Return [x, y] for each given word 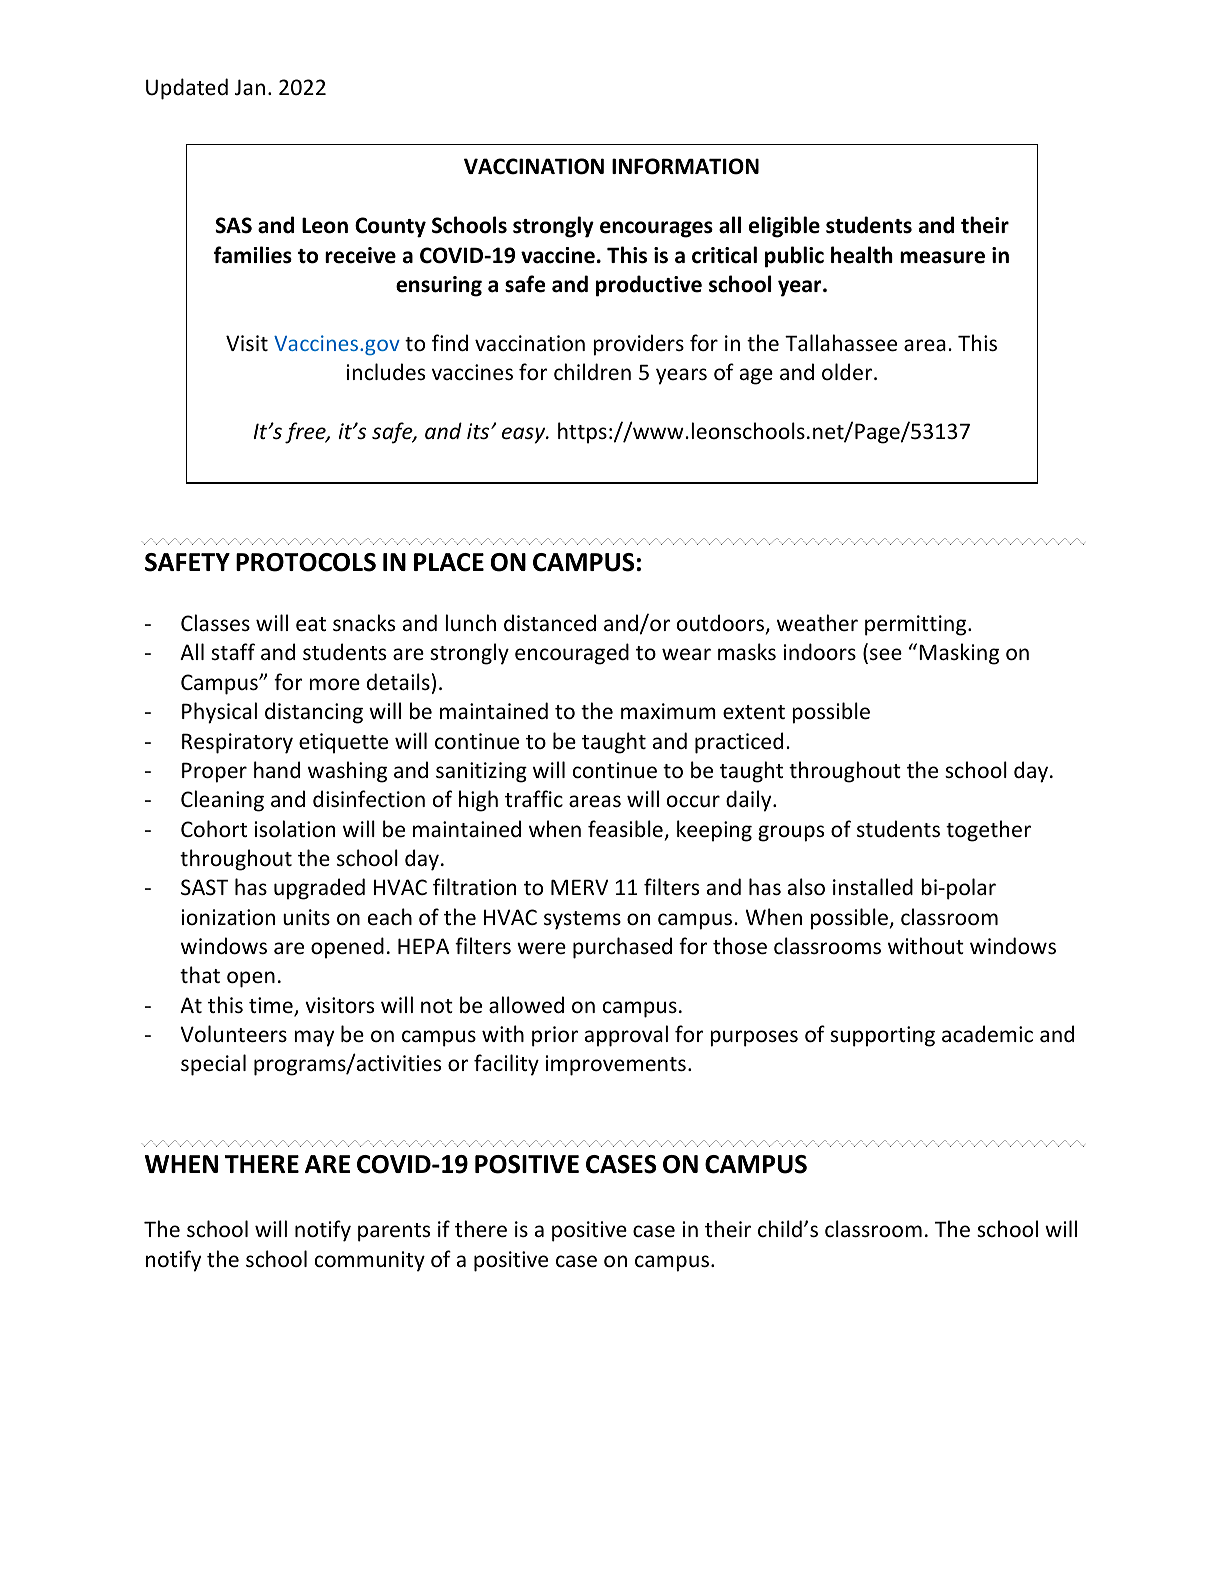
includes [386, 372]
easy [525, 435]
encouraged [572, 654]
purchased [622, 948]
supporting [882, 1036]
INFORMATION [685, 166]
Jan [250, 87]
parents [394, 1232]
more [334, 684]
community [370, 1261]
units [306, 917]
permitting [917, 625]
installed [873, 886]
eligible [784, 227]
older [848, 372]
